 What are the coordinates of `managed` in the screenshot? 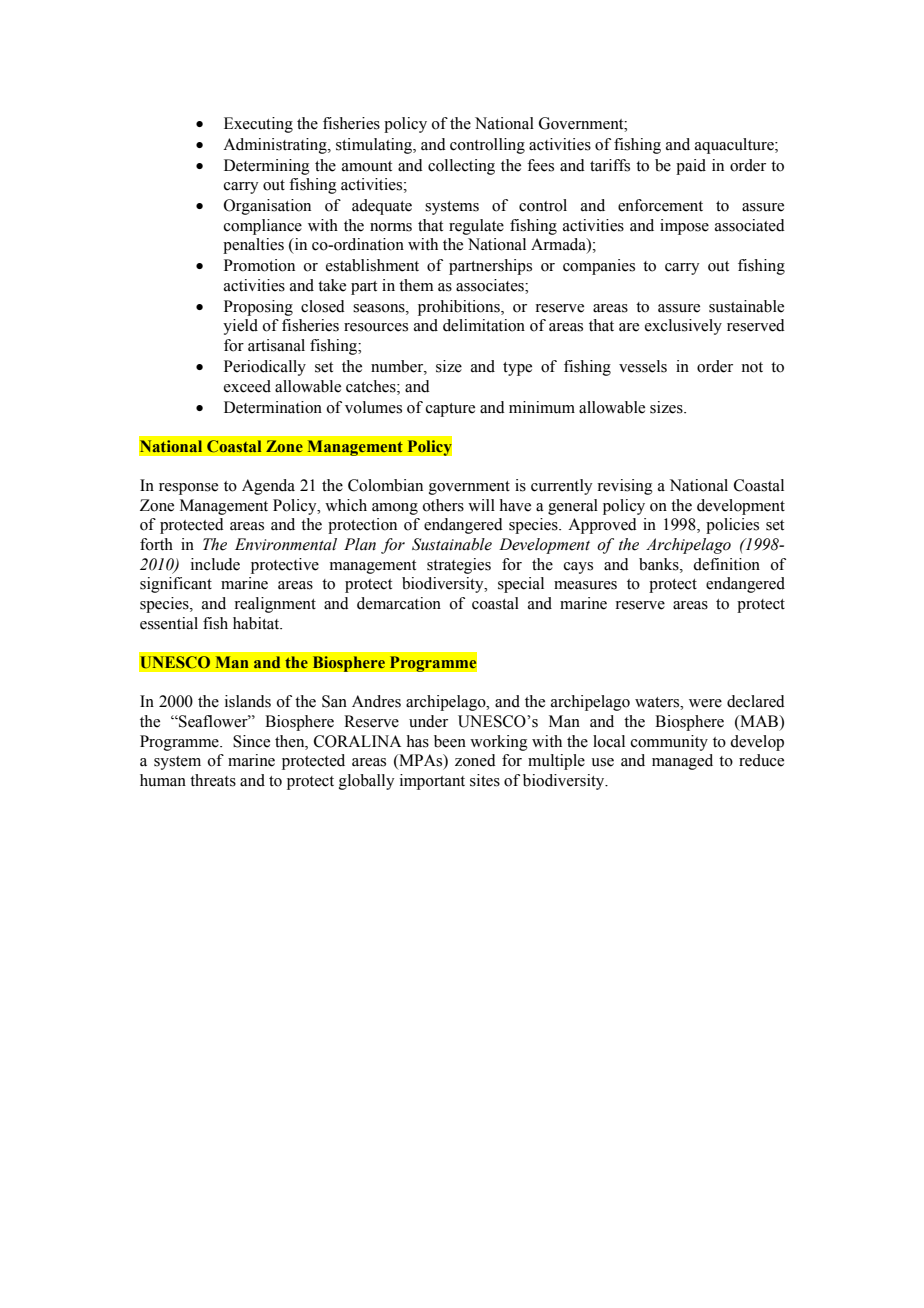 It's located at (682, 762).
